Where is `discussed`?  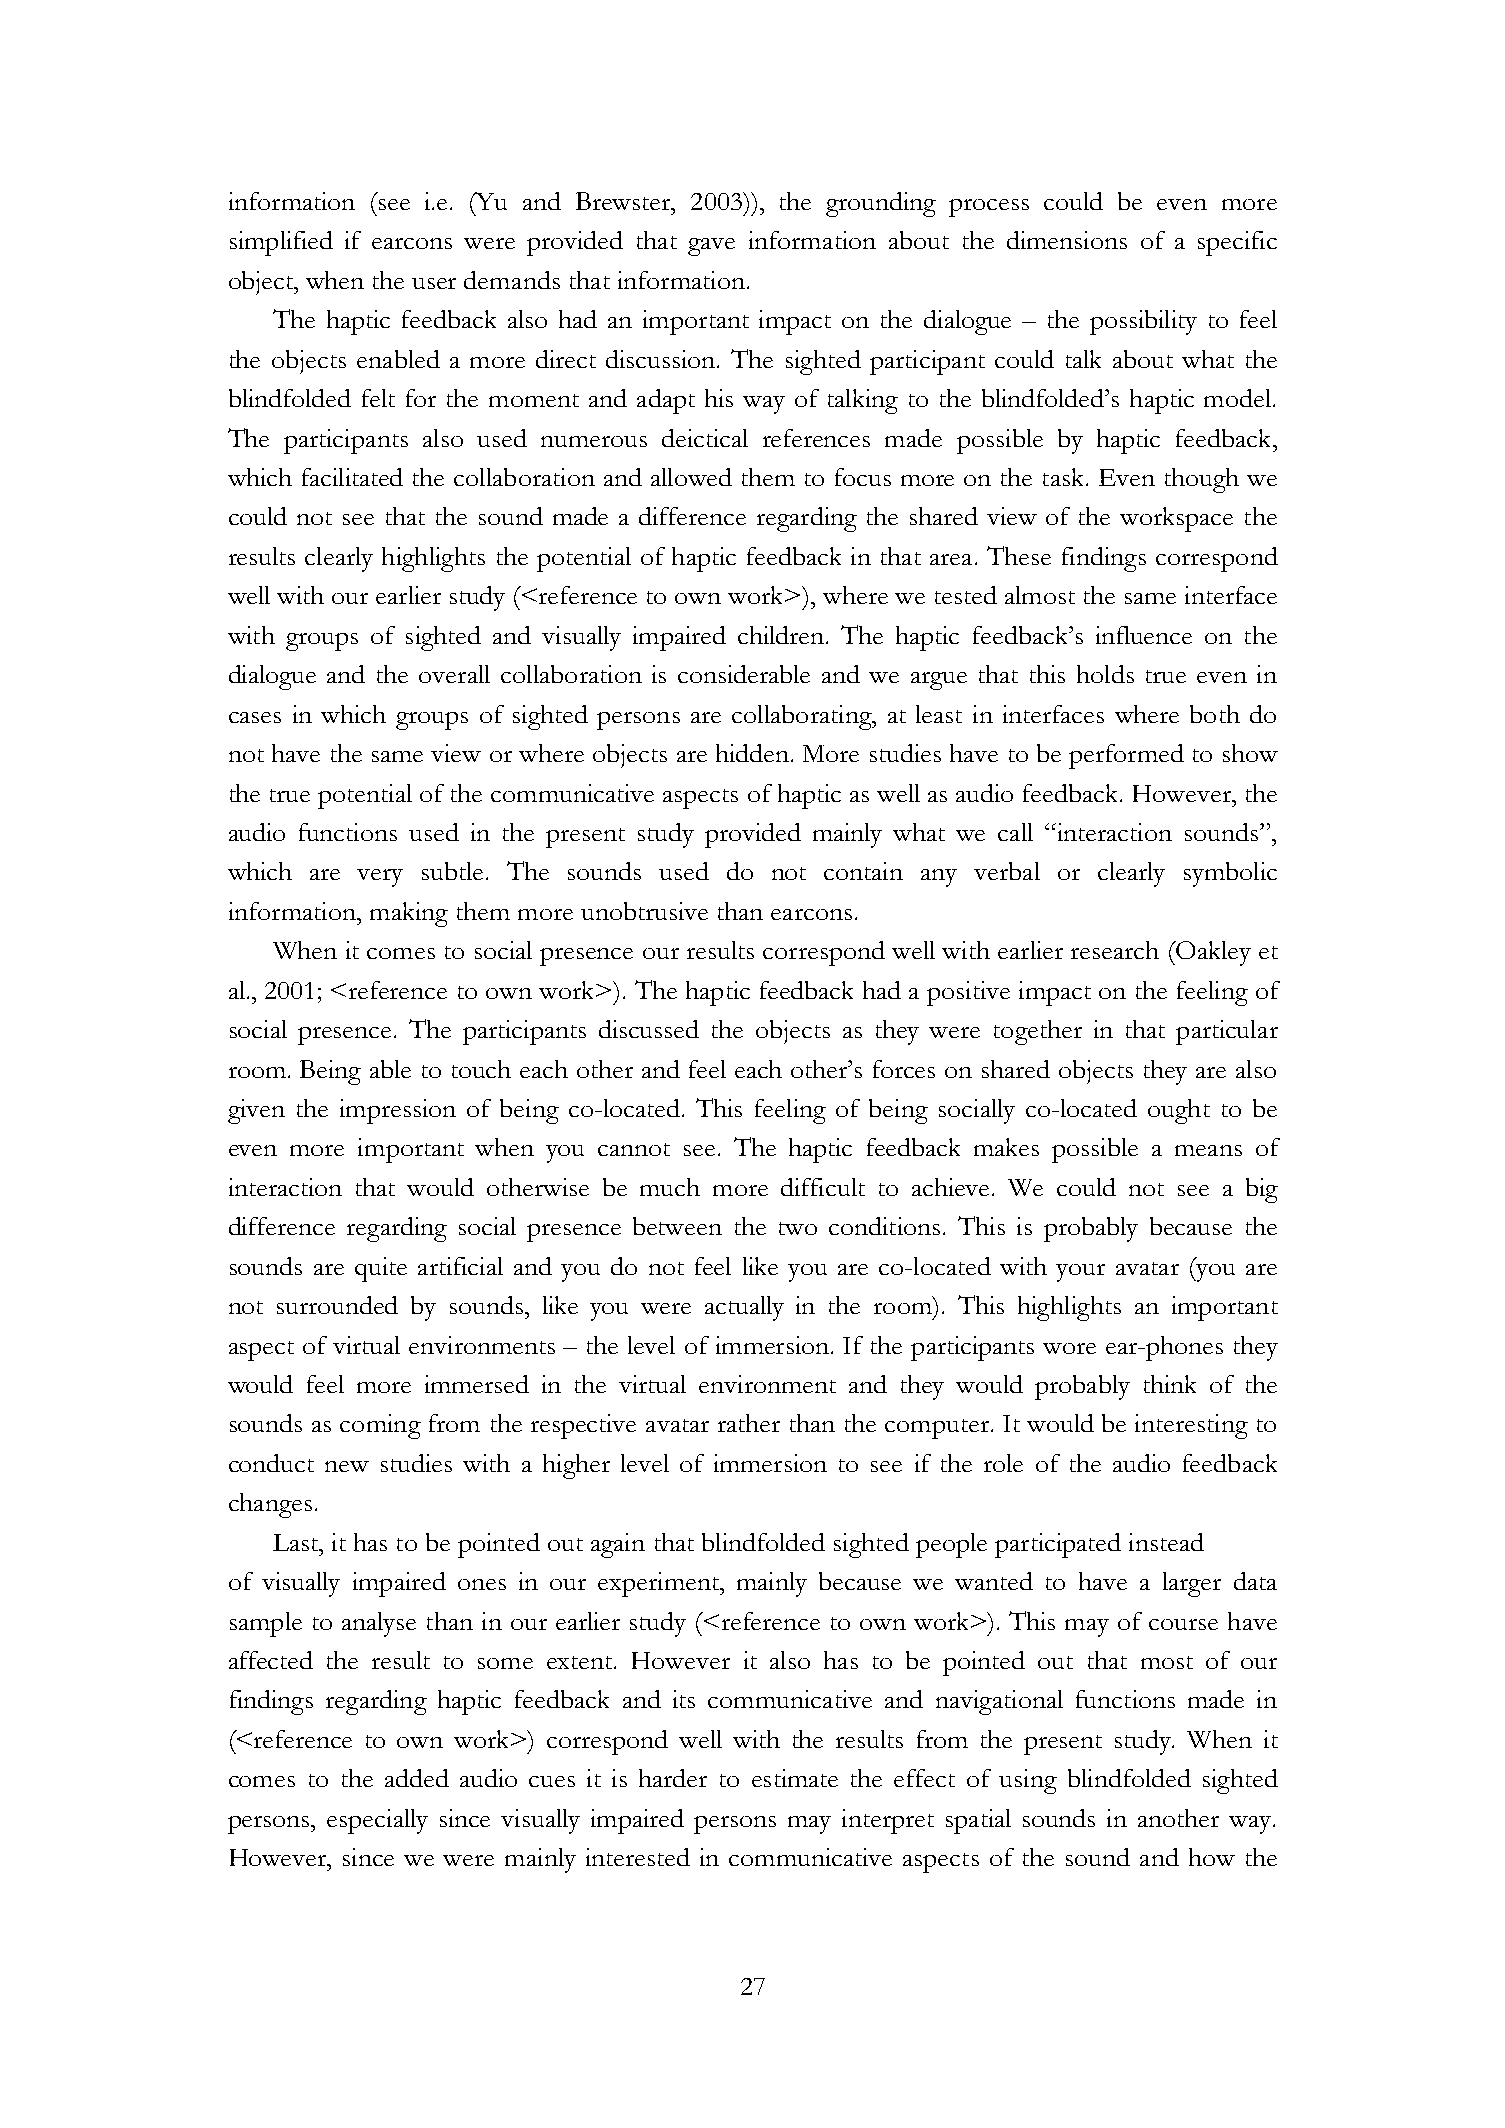
discussed is located at coordinates (649, 1029).
